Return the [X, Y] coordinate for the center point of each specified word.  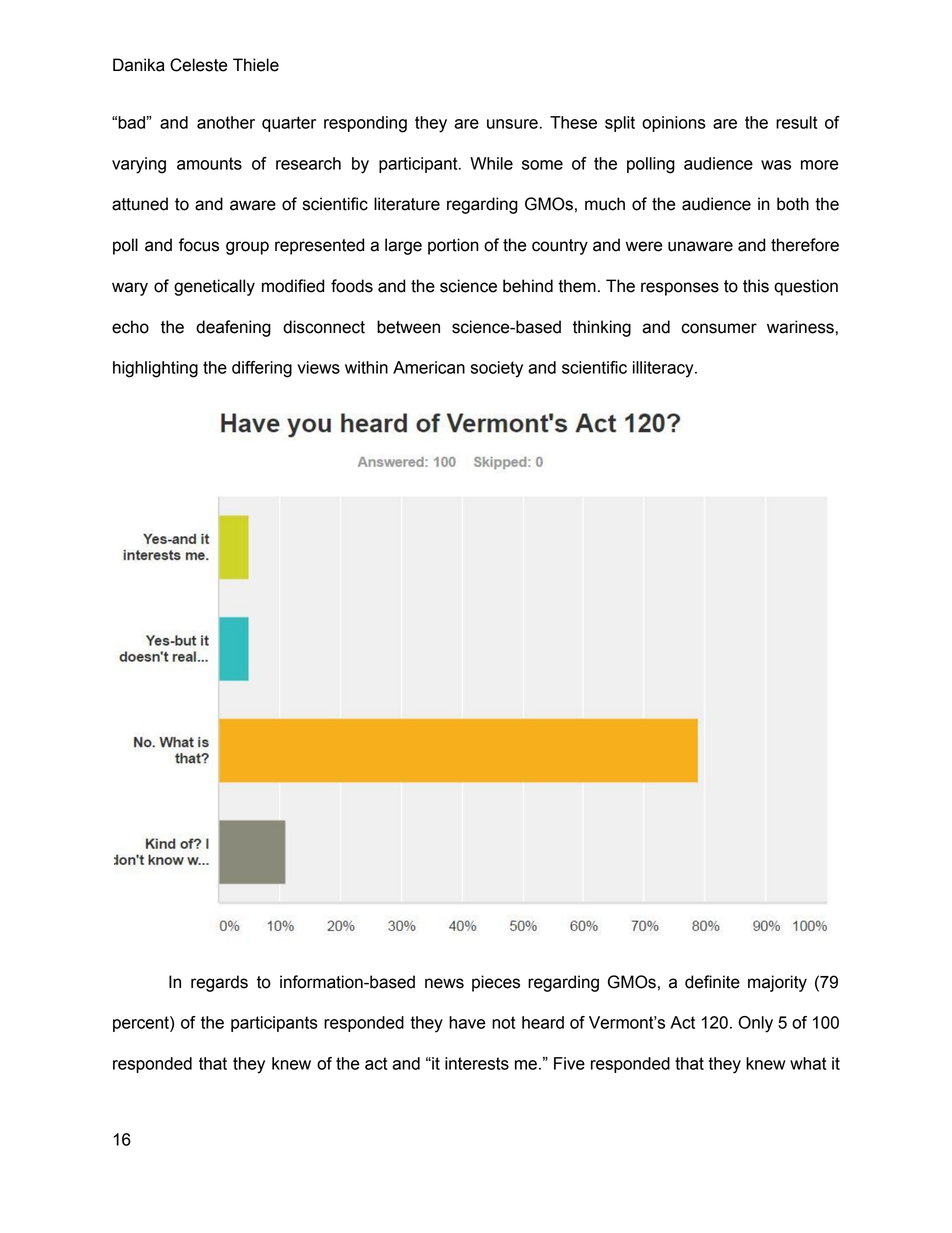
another [226, 122]
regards [219, 983]
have [467, 1022]
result [797, 122]
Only [755, 1024]
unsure [512, 124]
